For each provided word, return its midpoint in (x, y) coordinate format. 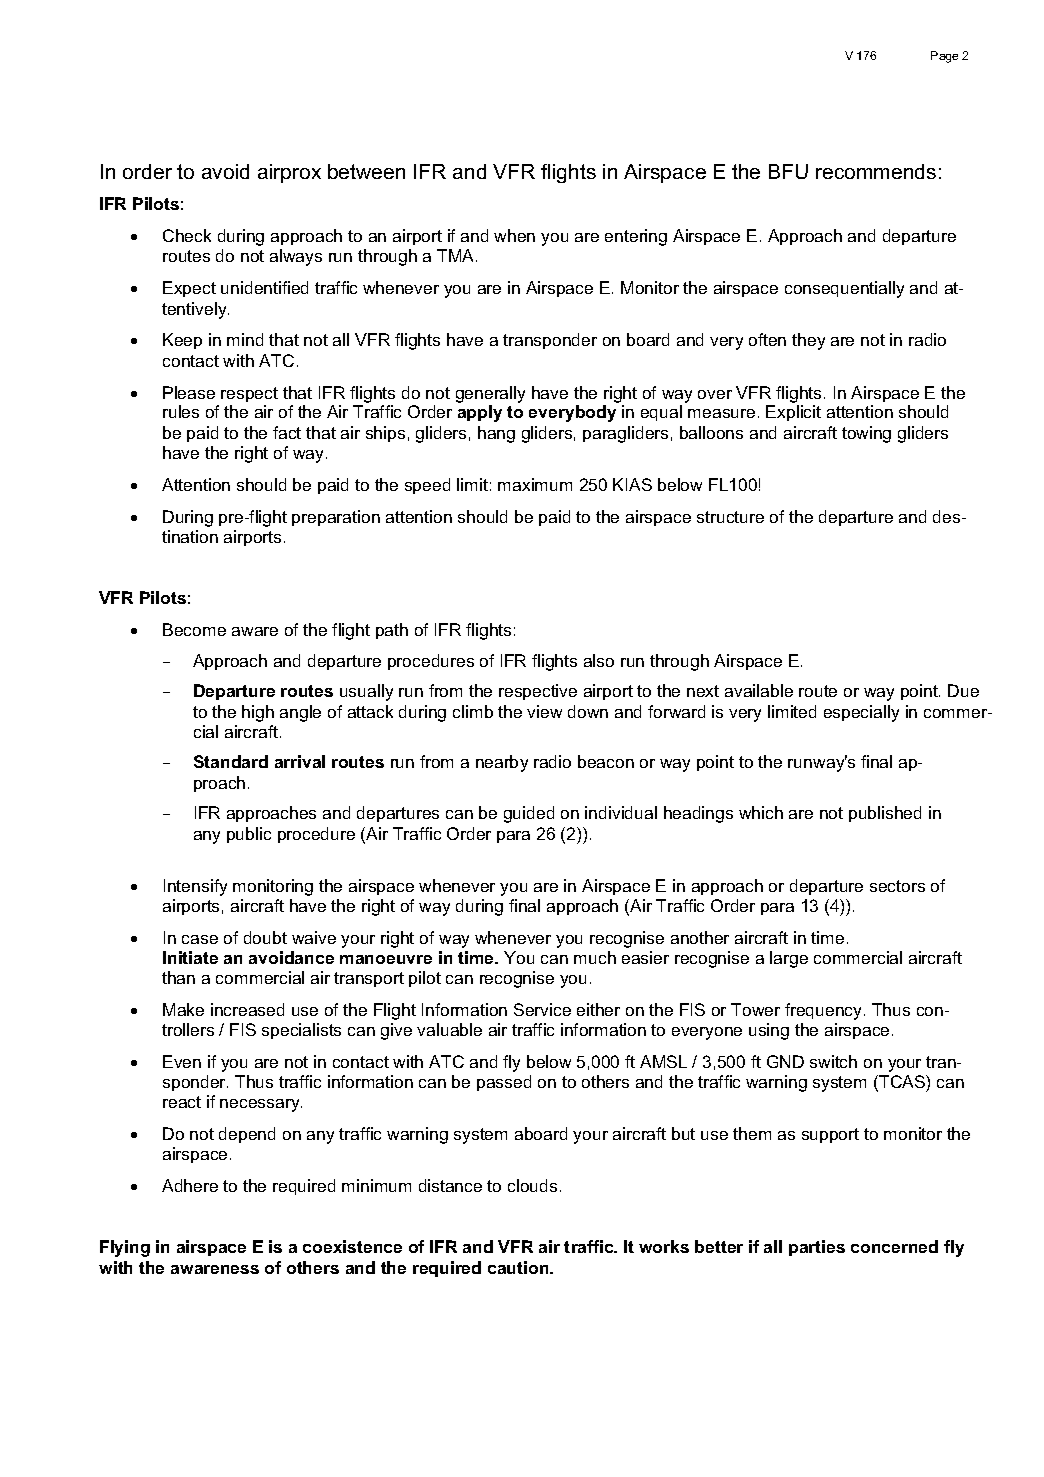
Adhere (190, 1185)
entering (636, 237)
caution (519, 1267)
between (366, 171)
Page (944, 57)
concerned (894, 1246)
